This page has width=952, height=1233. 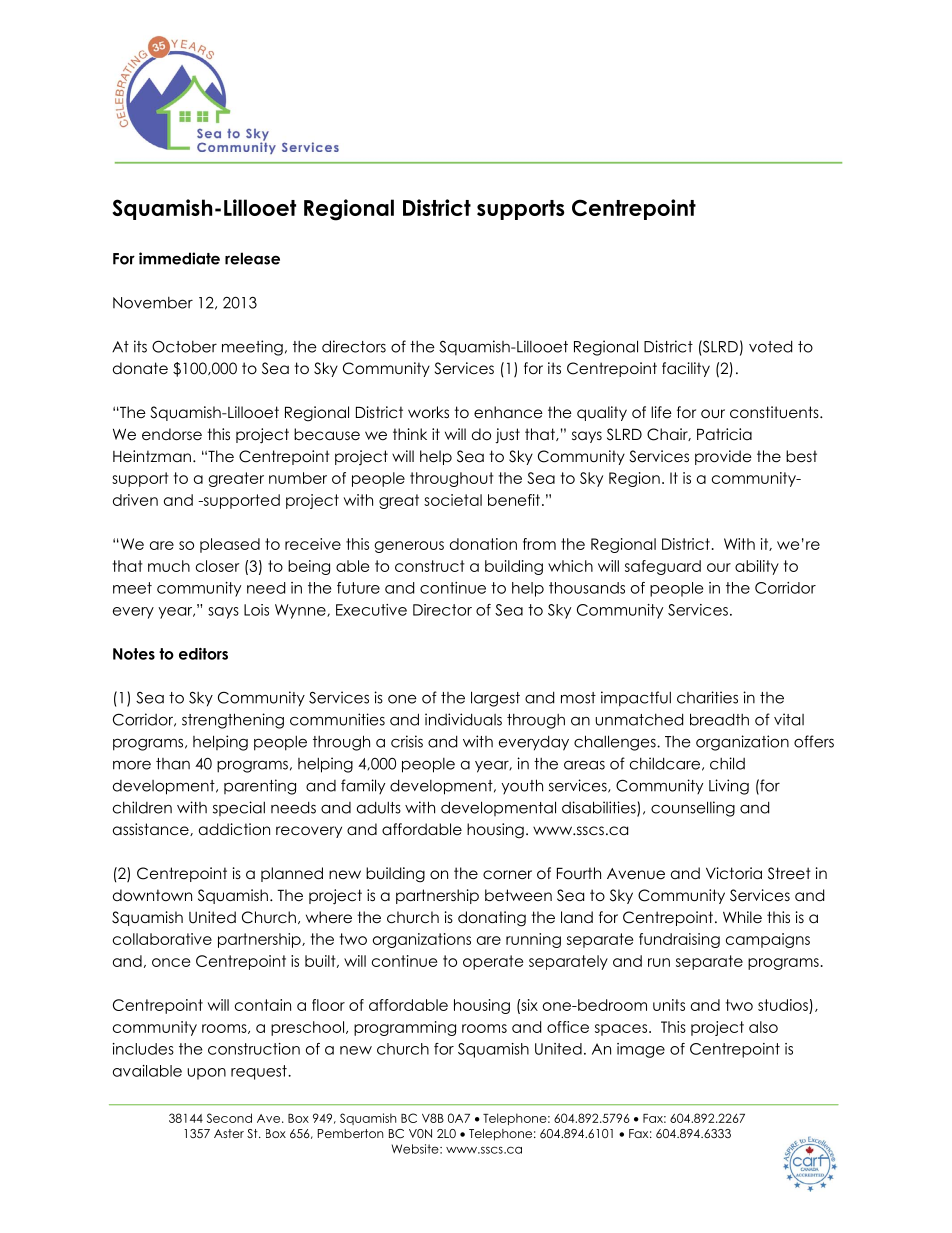 I want to click on downtown, so click(x=152, y=895).
